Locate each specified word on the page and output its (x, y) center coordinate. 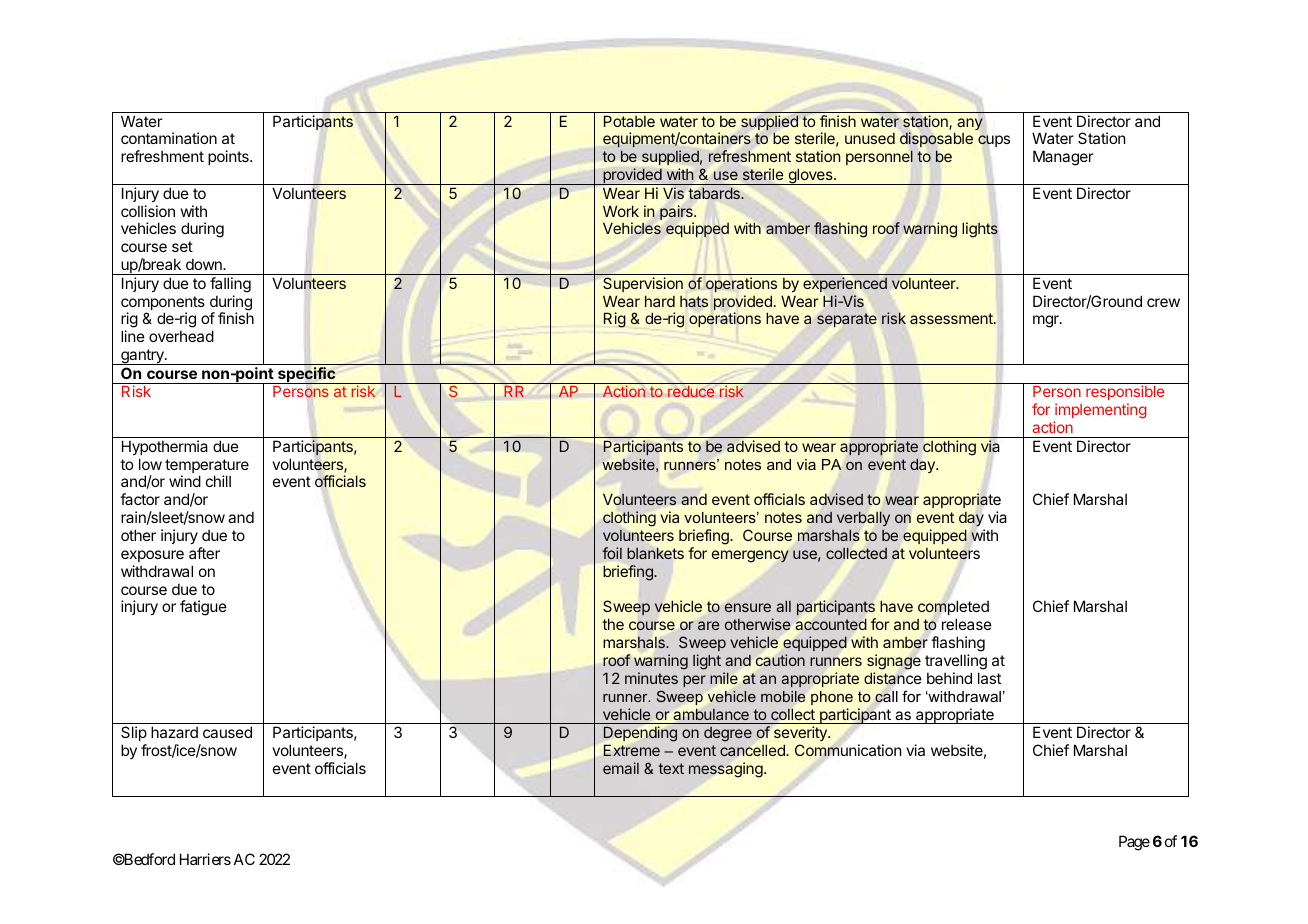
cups (994, 141)
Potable (629, 121)
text (671, 768)
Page (1134, 843)
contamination (169, 138)
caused (227, 732)
